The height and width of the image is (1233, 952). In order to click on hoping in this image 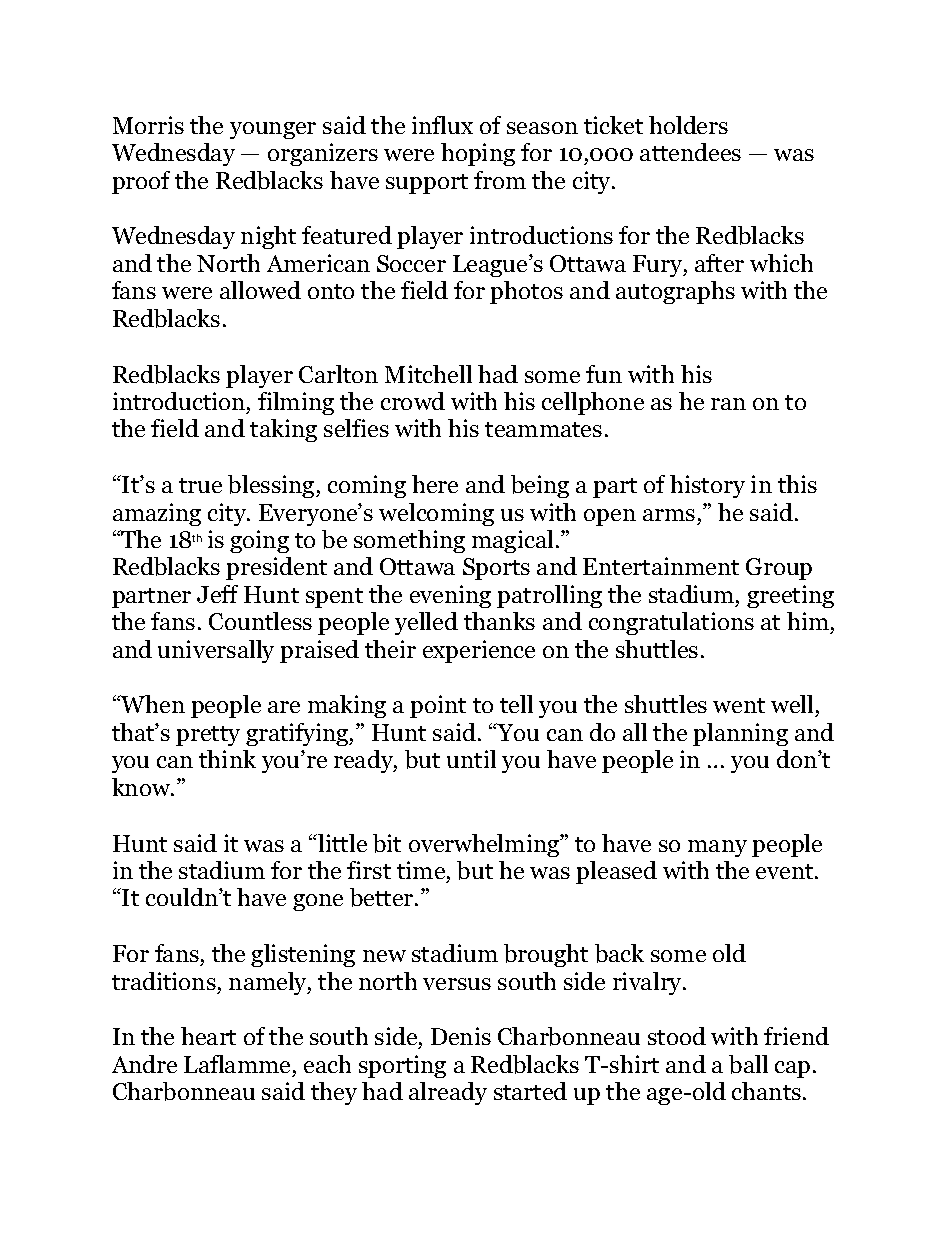, I will do `click(478, 154)`.
